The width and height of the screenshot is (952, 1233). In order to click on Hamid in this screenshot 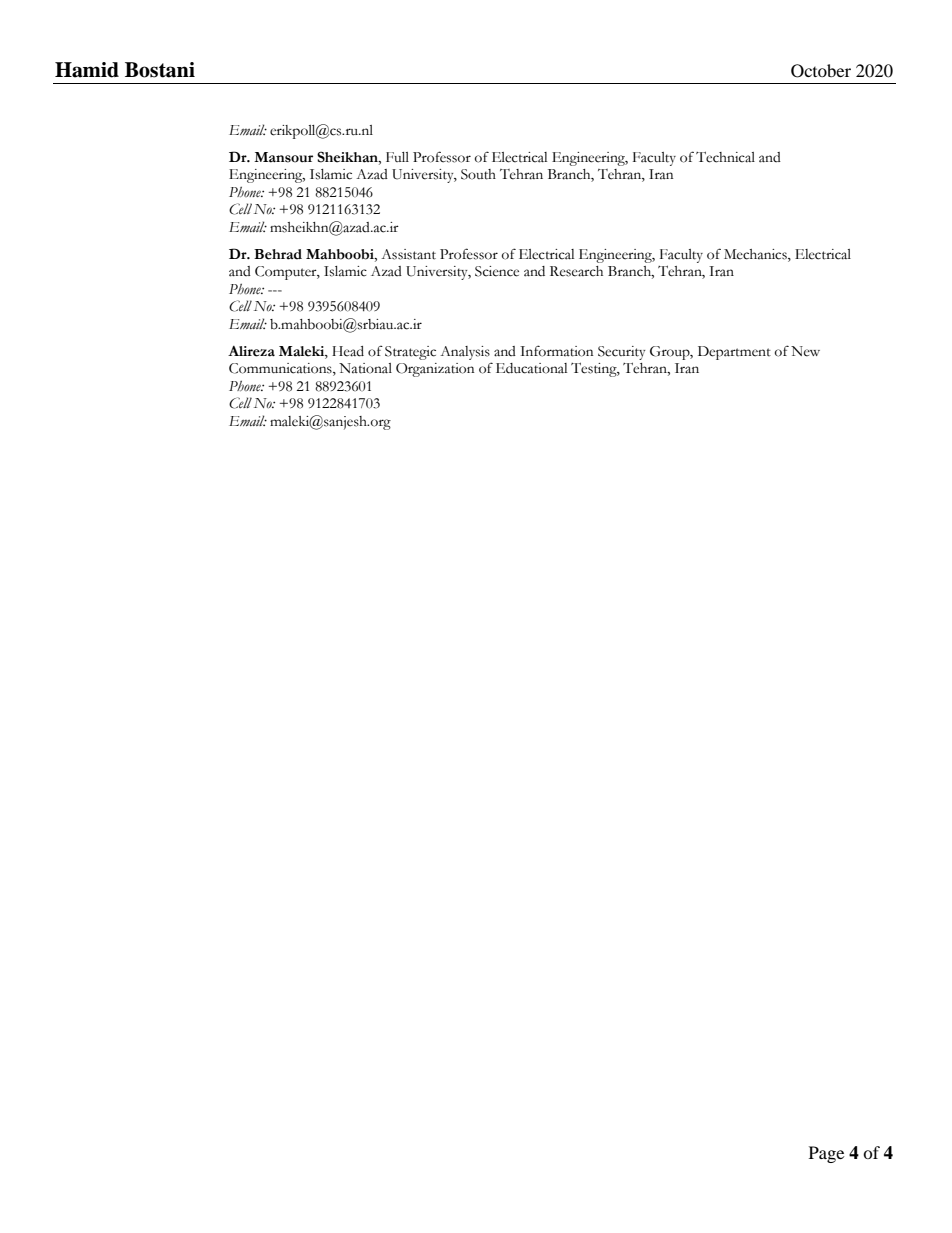, I will do `click(87, 70)`.
